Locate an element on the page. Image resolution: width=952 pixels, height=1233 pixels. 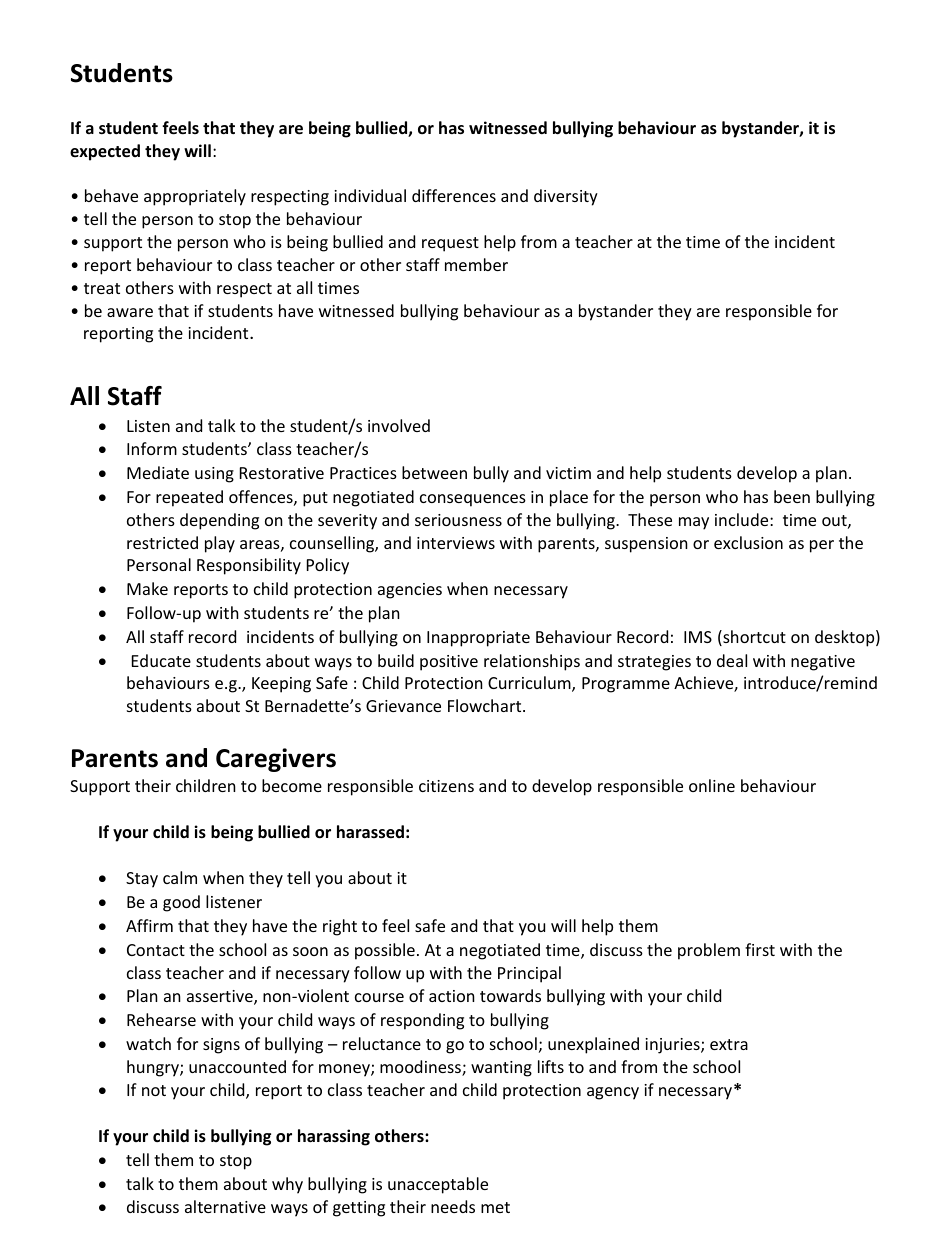
good is located at coordinates (181, 903).
